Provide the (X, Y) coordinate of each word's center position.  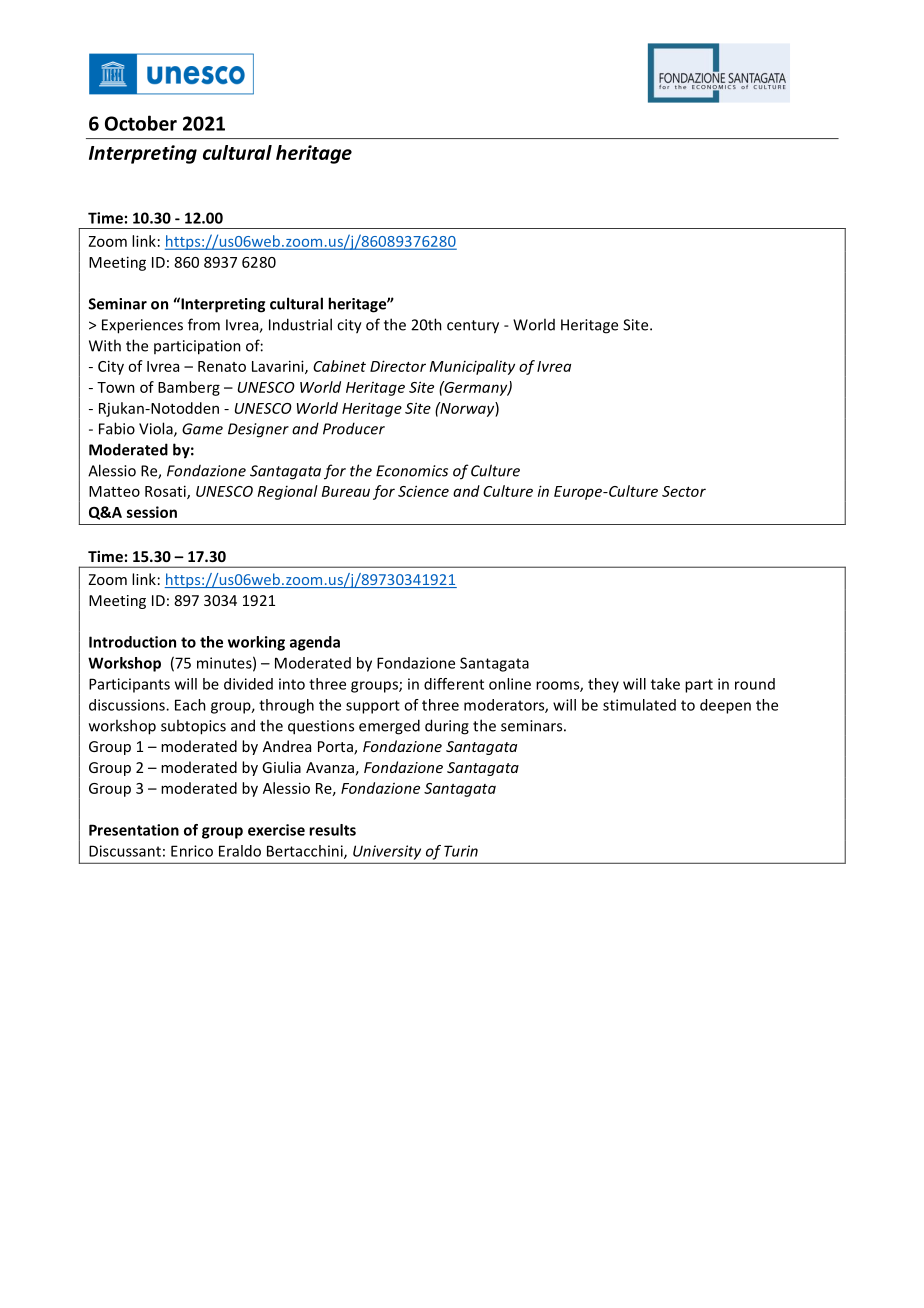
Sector (684, 491)
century (473, 327)
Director (398, 366)
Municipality (472, 367)
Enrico (192, 851)
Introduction (132, 642)
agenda (315, 643)
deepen (725, 706)
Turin (461, 851)
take (665, 684)
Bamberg (189, 388)
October (141, 123)
